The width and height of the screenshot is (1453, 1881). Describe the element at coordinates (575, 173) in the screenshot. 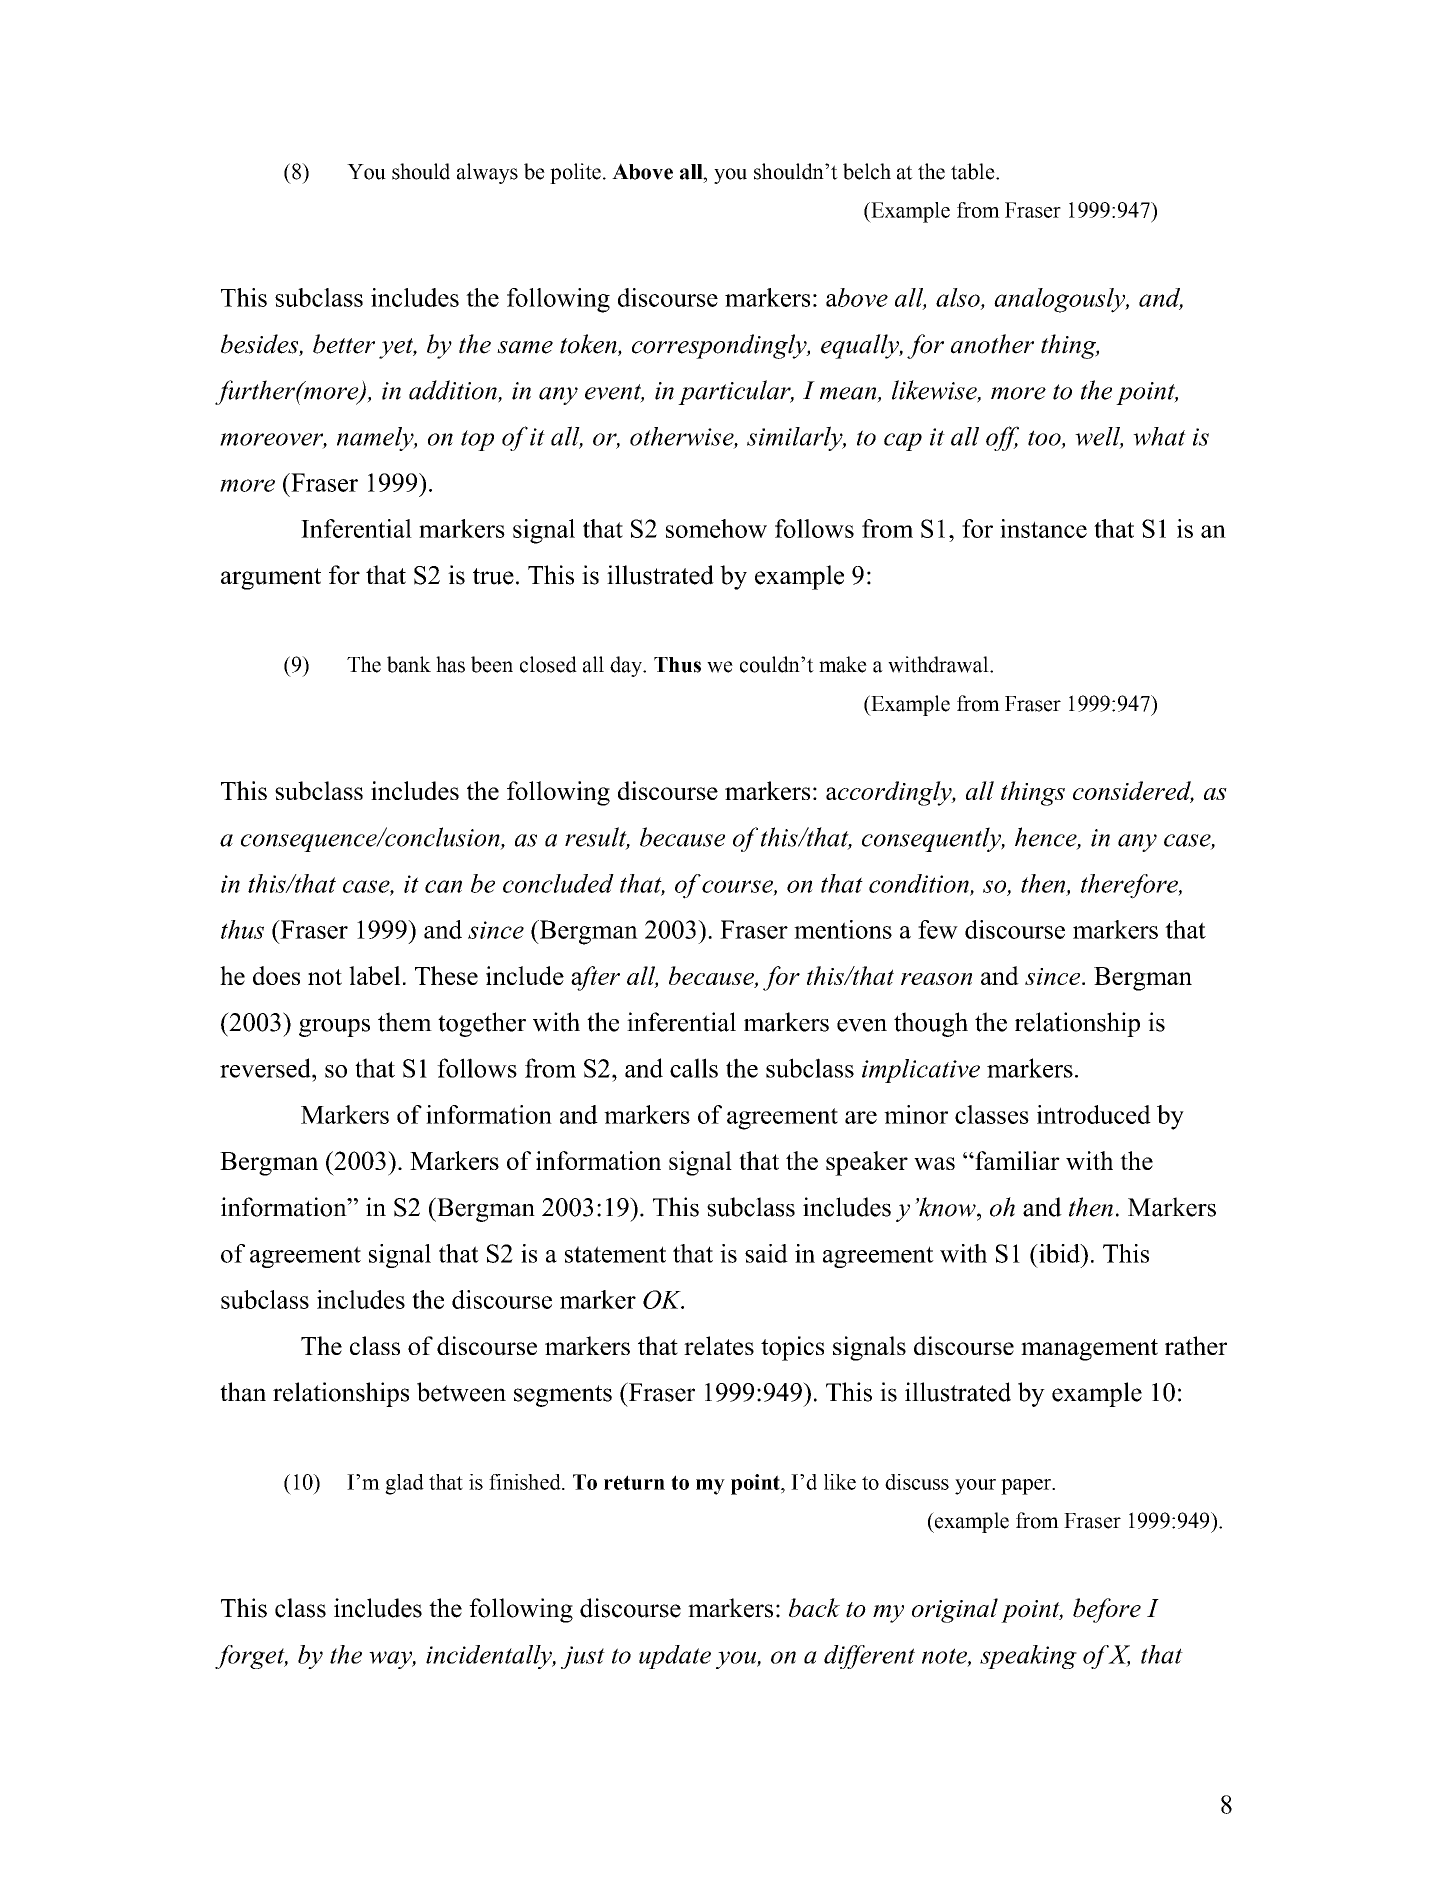

I see `polite` at that location.
